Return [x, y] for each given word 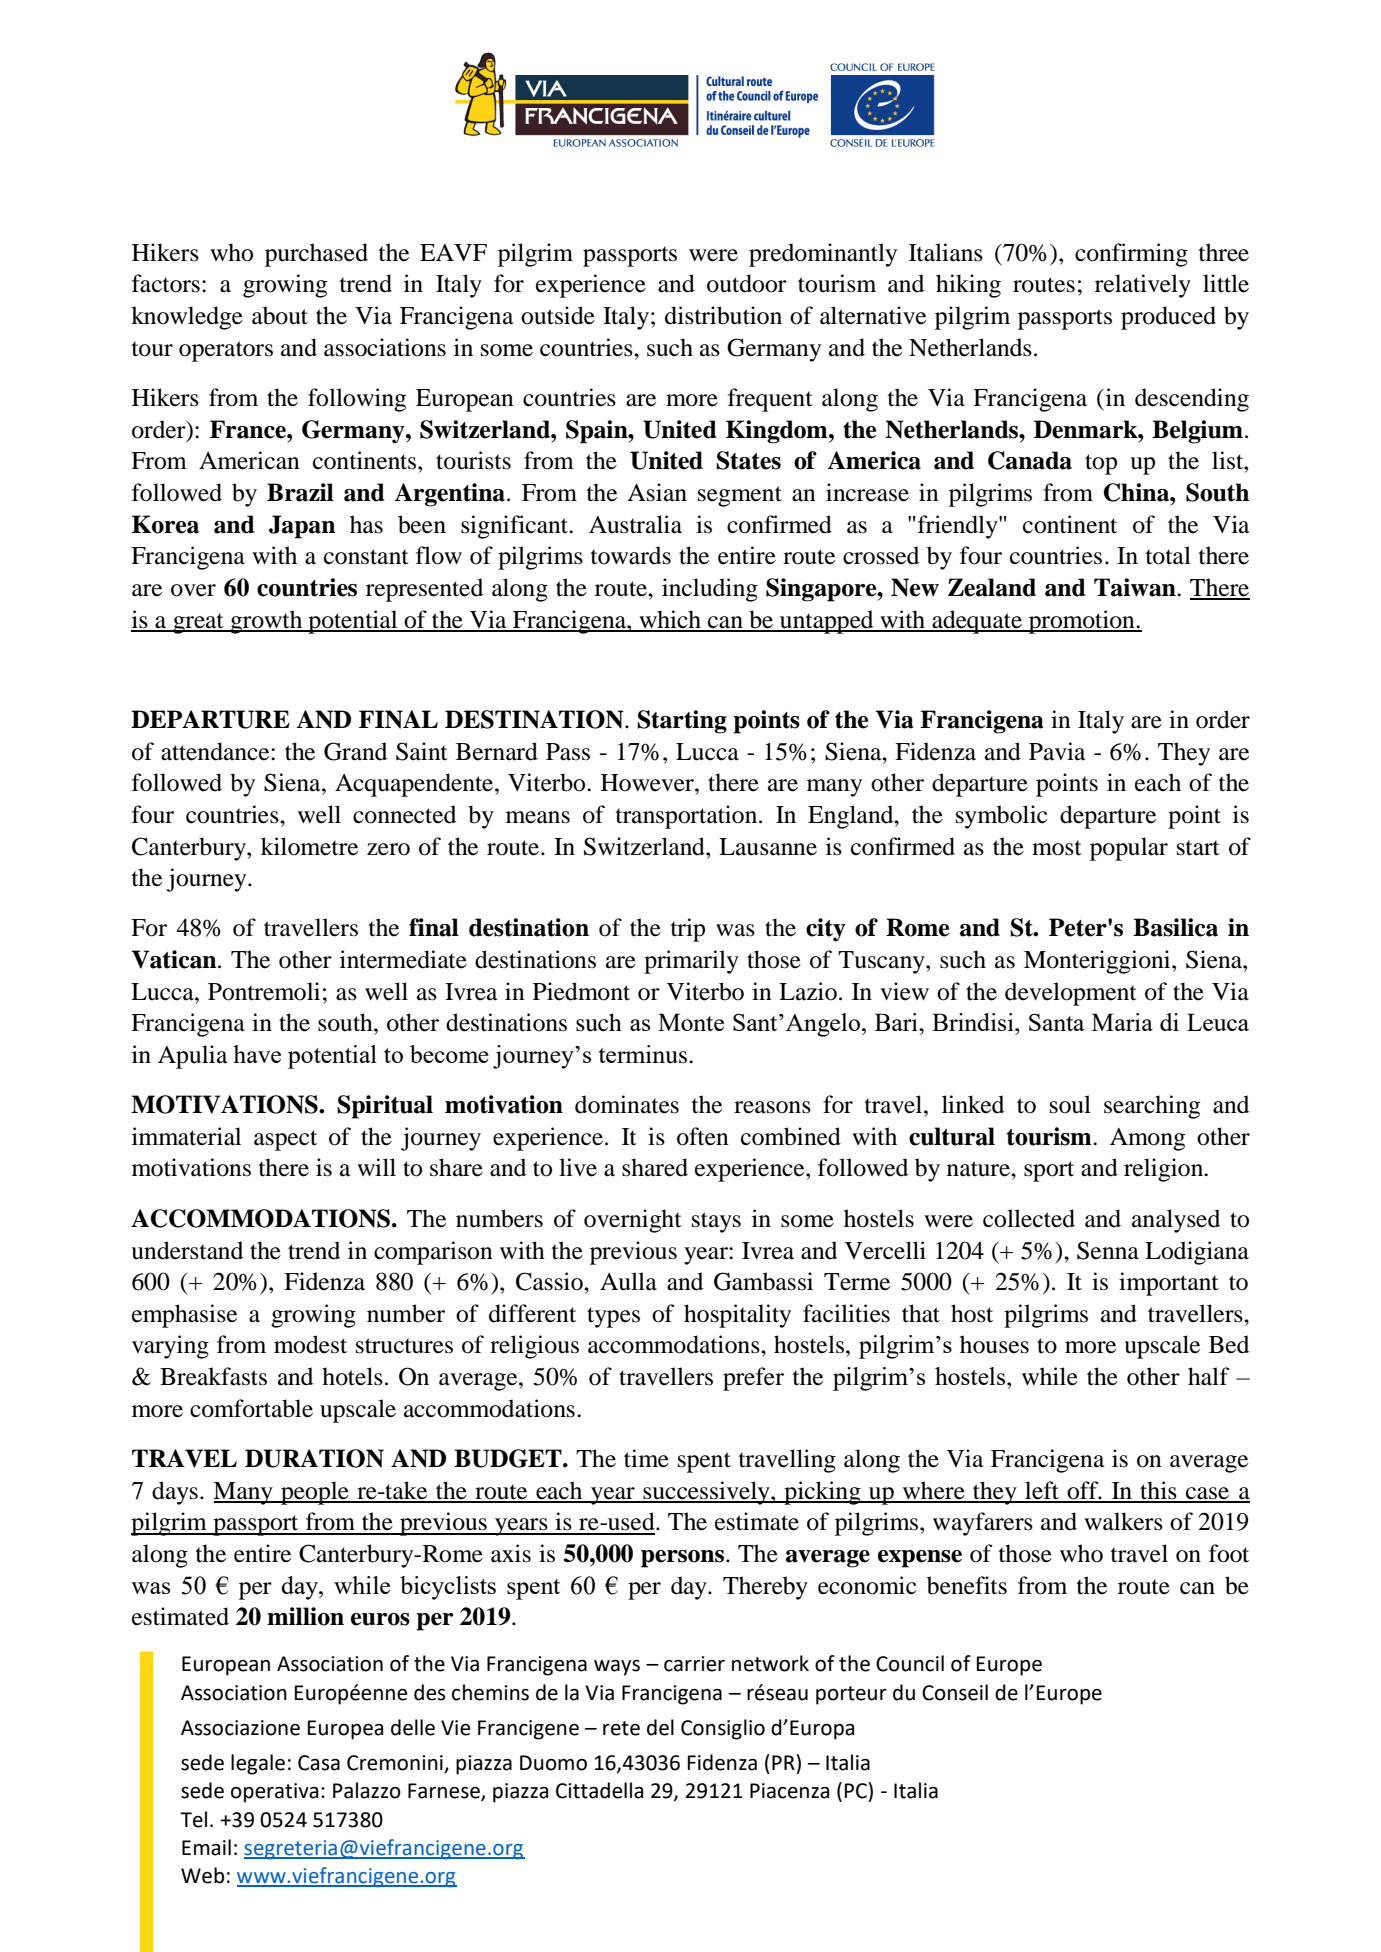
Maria [1122, 1022]
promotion [1081, 622]
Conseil [955, 1692]
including [710, 590]
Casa [319, 1763]
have [257, 1054]
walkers [1123, 1521]
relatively [1143, 286]
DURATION [314, 1458]
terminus [644, 1054]
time [646, 1458]
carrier [694, 1664]
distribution [723, 315]
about [280, 315]
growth [266, 622]
